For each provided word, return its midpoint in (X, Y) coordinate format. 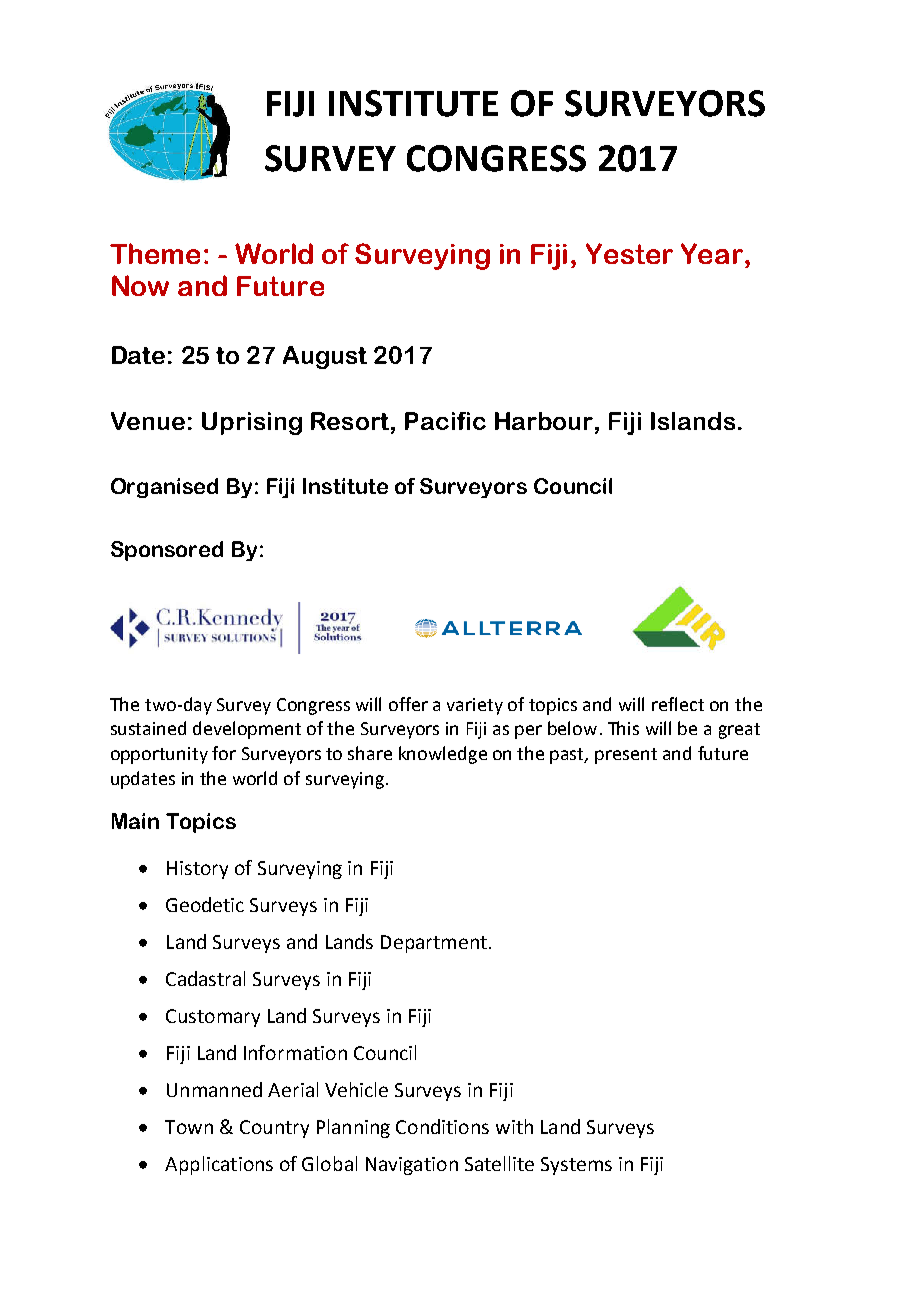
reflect (678, 704)
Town (189, 1127)
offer (408, 704)
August (325, 357)
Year (713, 253)
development (247, 730)
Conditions (442, 1126)
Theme (155, 253)
